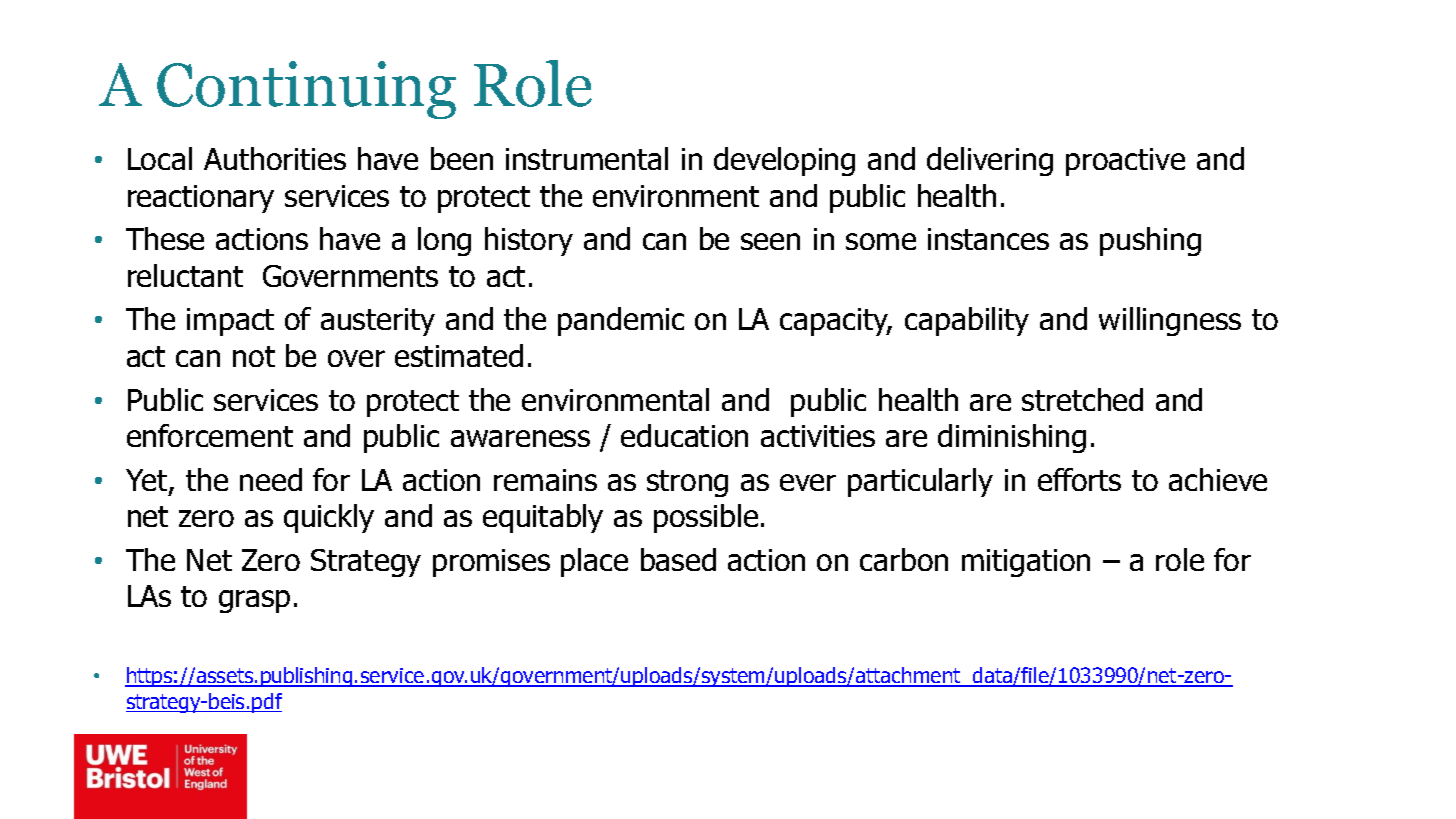 The image size is (1456, 819). Describe the element at coordinates (185, 275) in the document. I see `reluctant` at that location.
